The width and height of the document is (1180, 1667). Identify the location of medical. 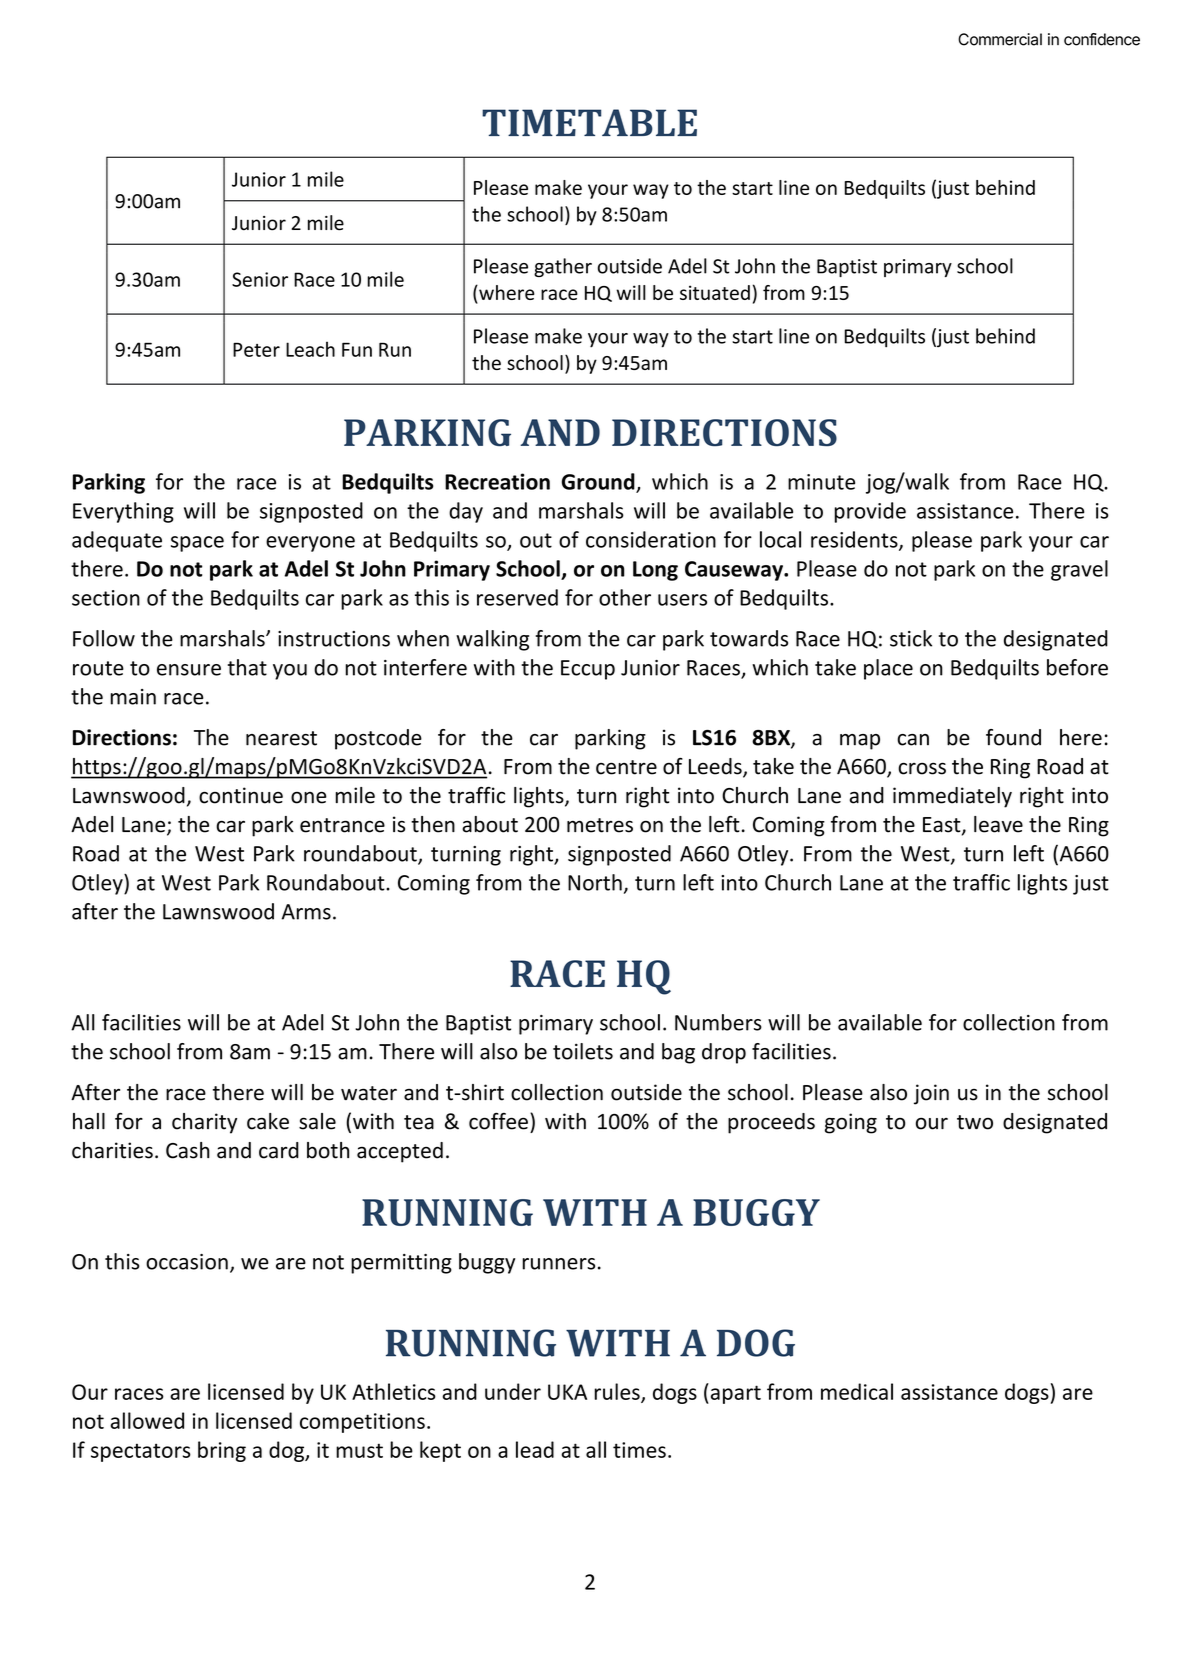
(857, 1391).
